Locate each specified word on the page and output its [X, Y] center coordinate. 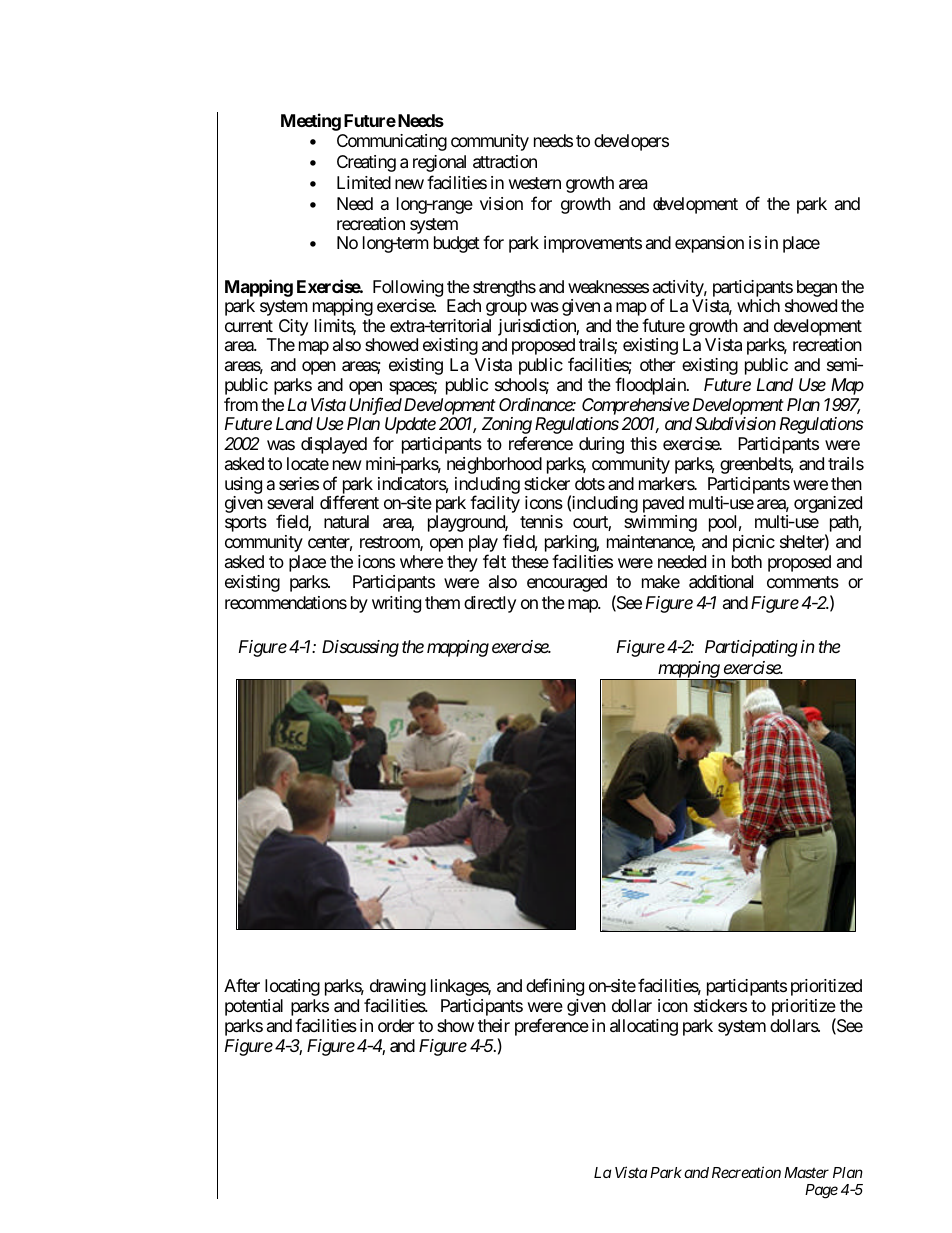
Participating [751, 648]
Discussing [360, 648]
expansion [709, 244]
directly [490, 604]
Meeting [311, 122]
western [535, 183]
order [396, 1025]
